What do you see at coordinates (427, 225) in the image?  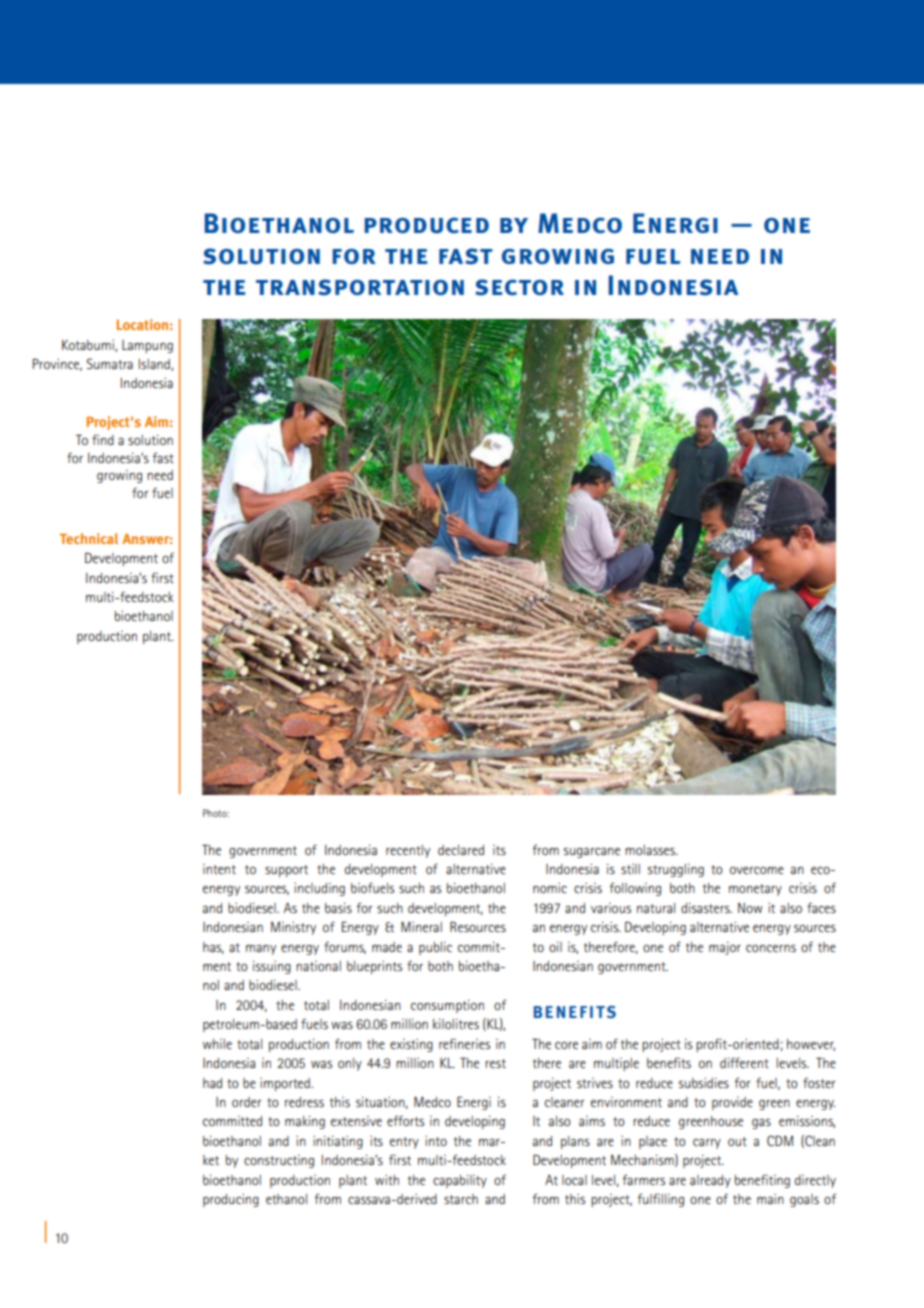 I see `produced` at bounding box center [427, 225].
